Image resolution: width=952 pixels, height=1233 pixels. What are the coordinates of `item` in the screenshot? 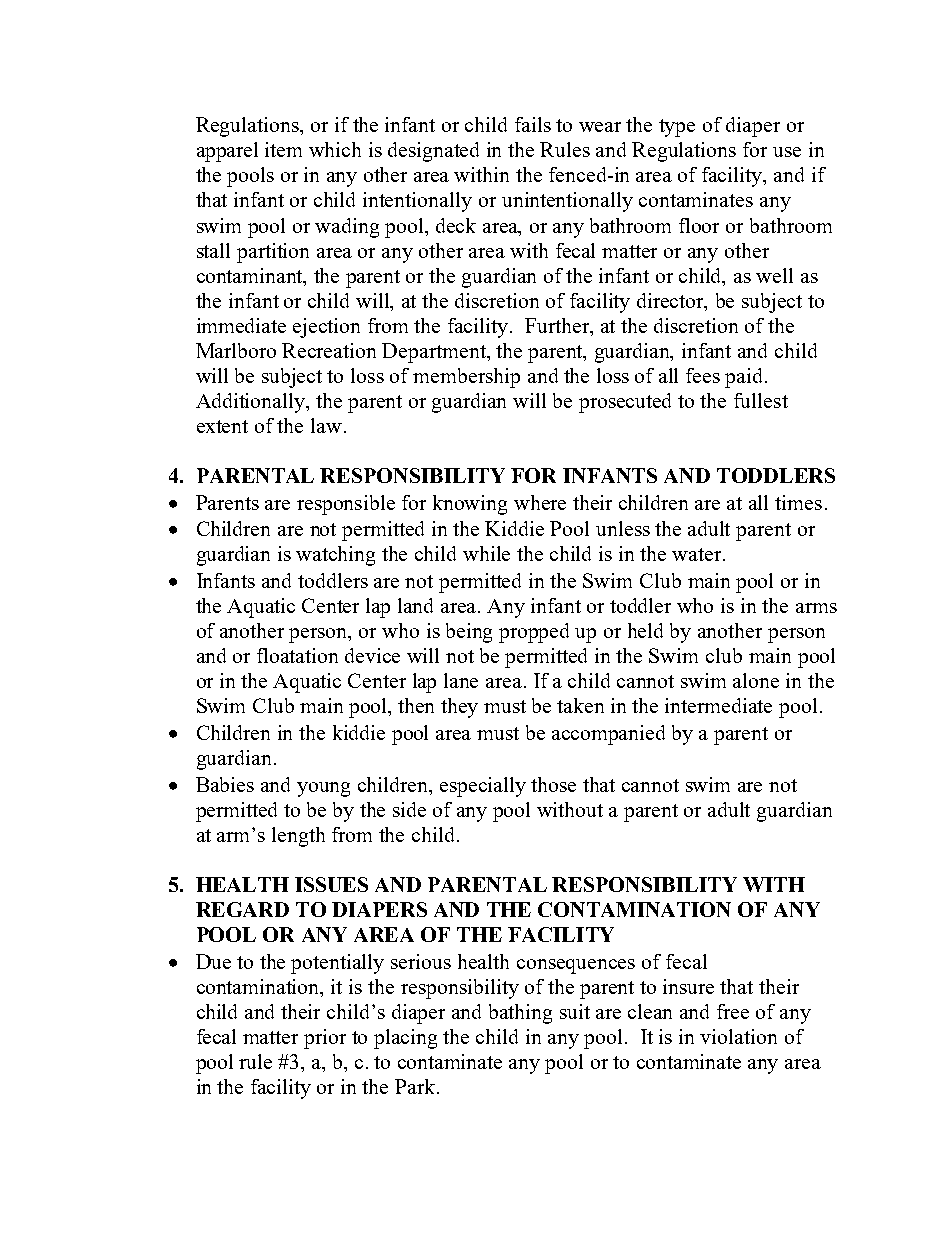 It's located at (283, 149).
